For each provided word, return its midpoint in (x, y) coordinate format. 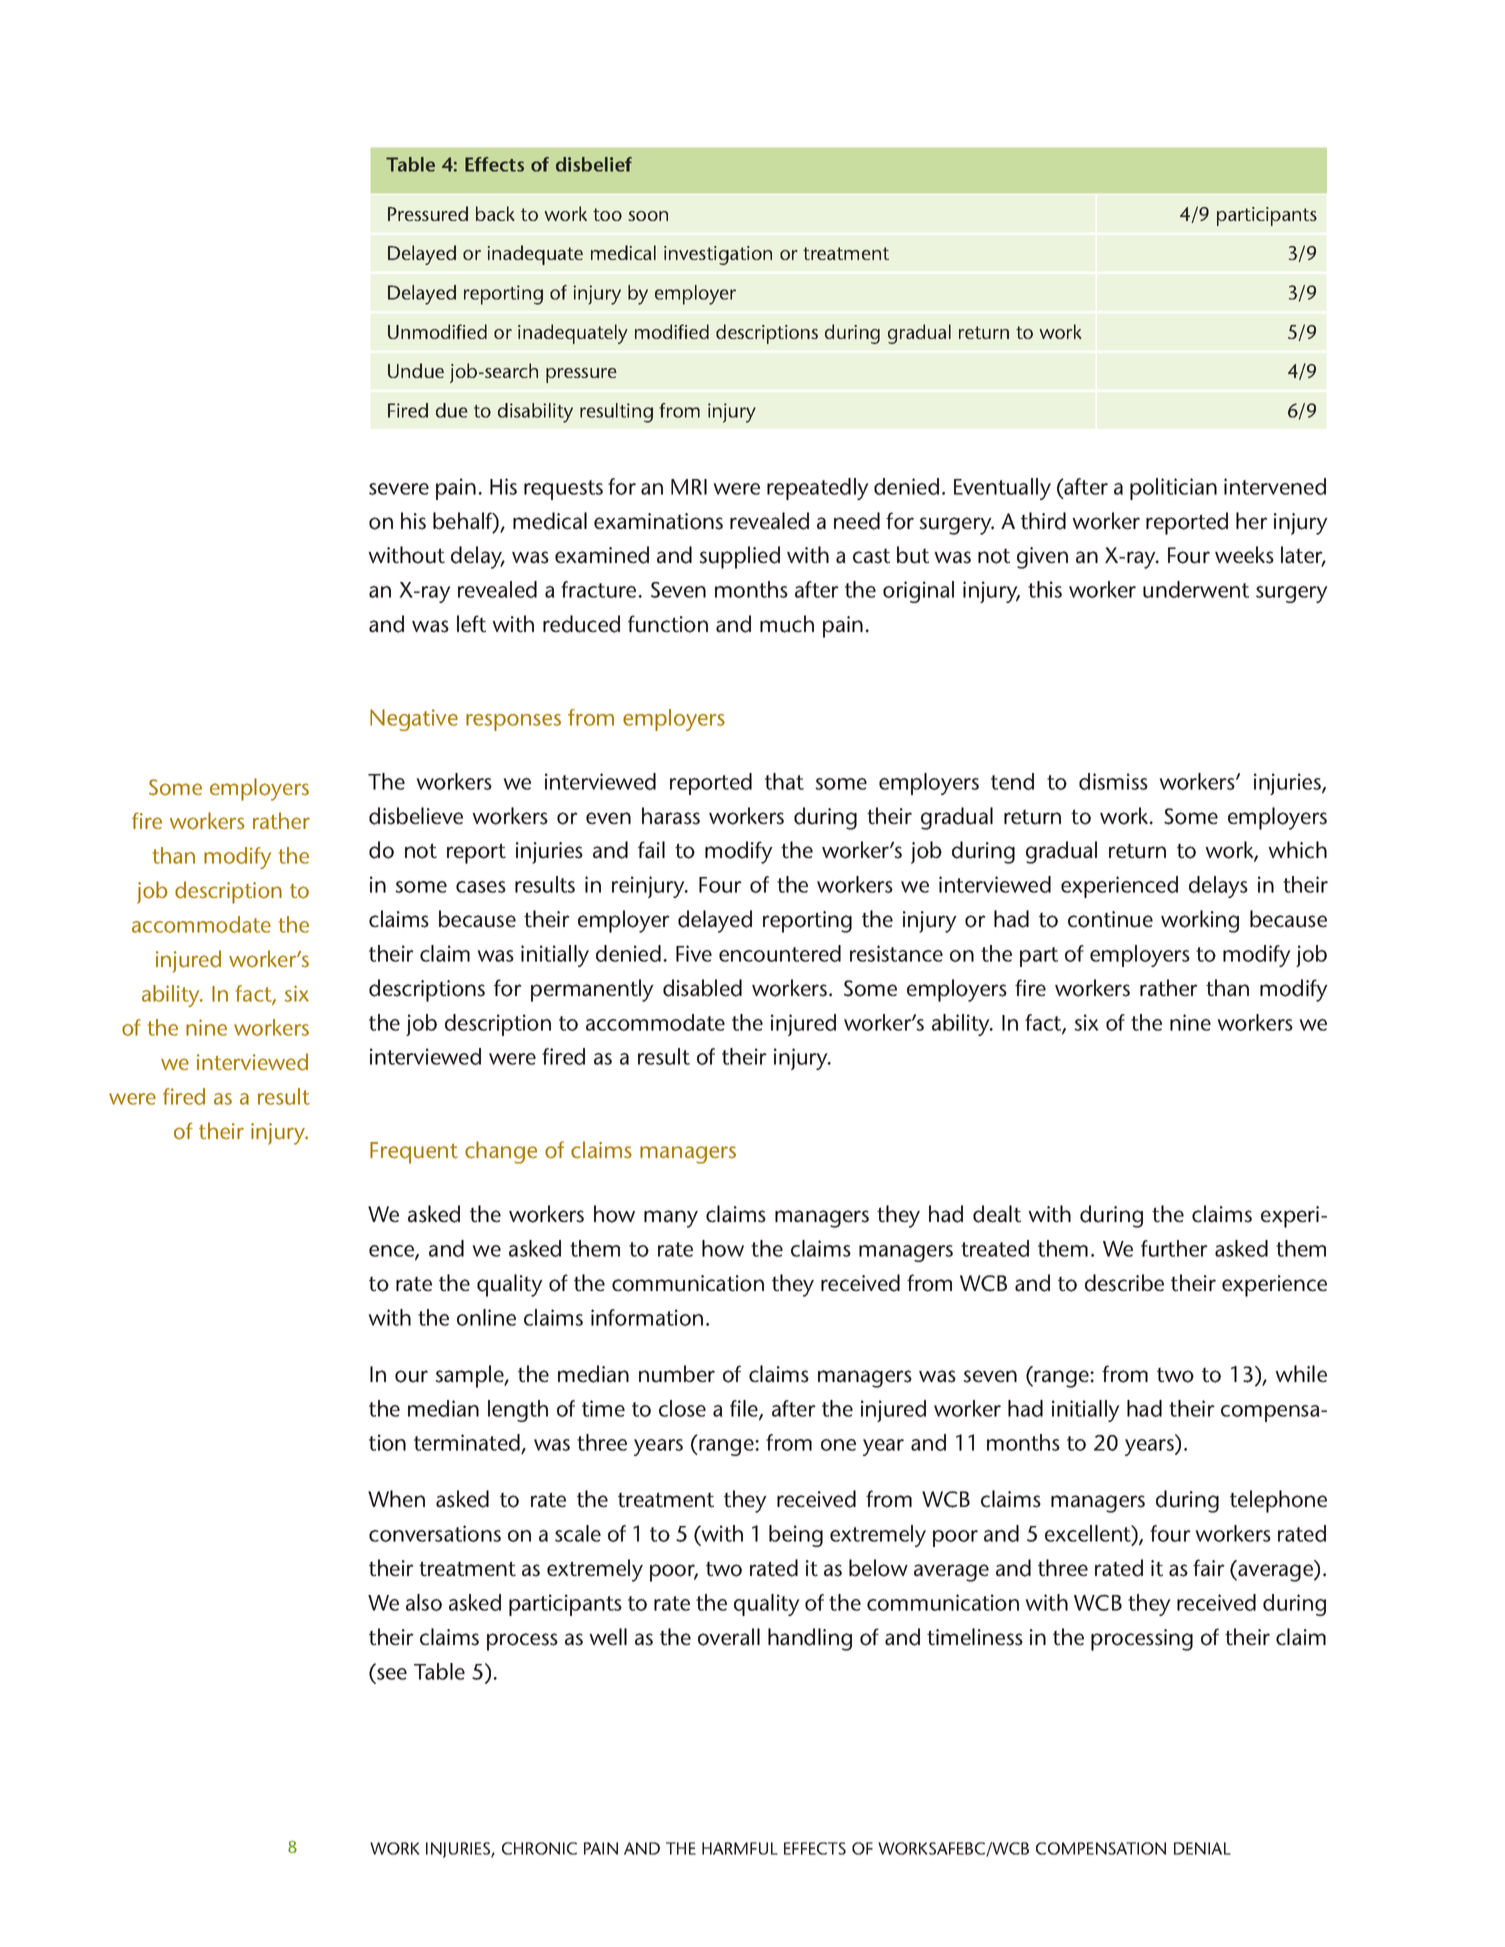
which (1297, 850)
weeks (1244, 555)
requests (563, 490)
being (796, 1536)
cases (481, 887)
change (501, 1152)
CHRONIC (539, 1848)
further (1174, 1248)
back (495, 213)
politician (1173, 489)
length (518, 1411)
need (857, 521)
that (784, 781)
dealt (997, 1214)
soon (648, 216)
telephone (1278, 1501)
